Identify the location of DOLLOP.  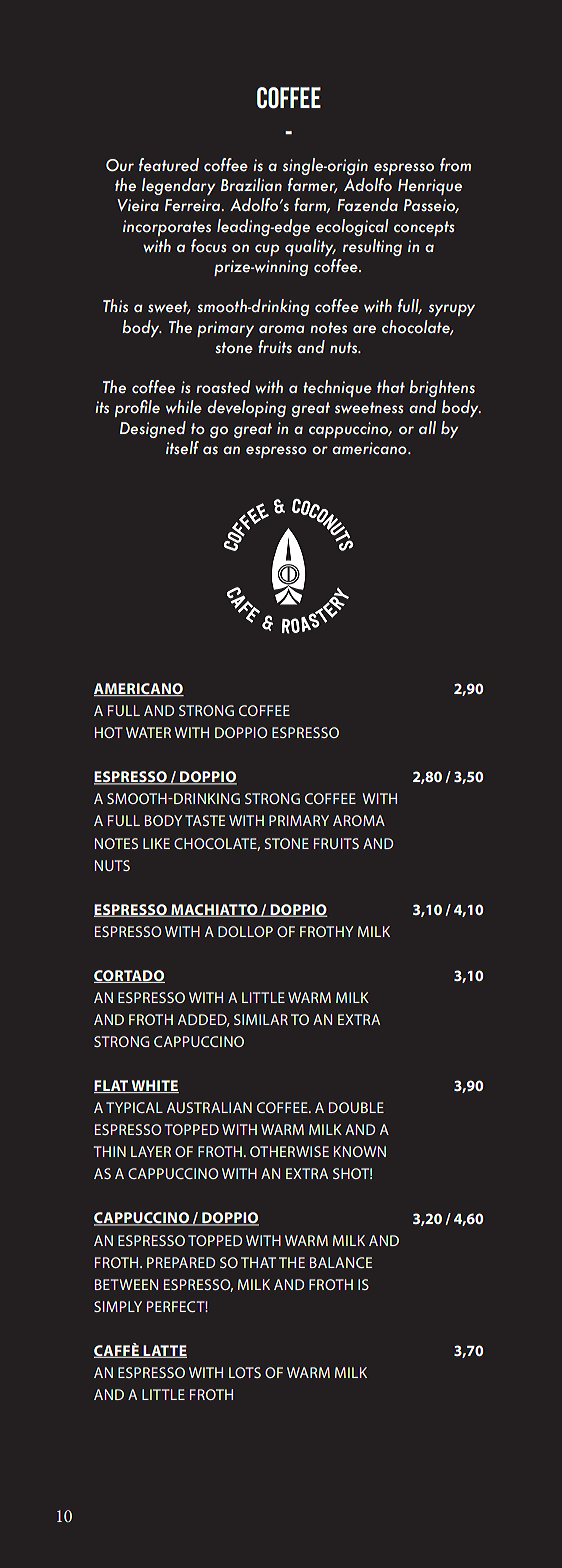
(245, 931).
